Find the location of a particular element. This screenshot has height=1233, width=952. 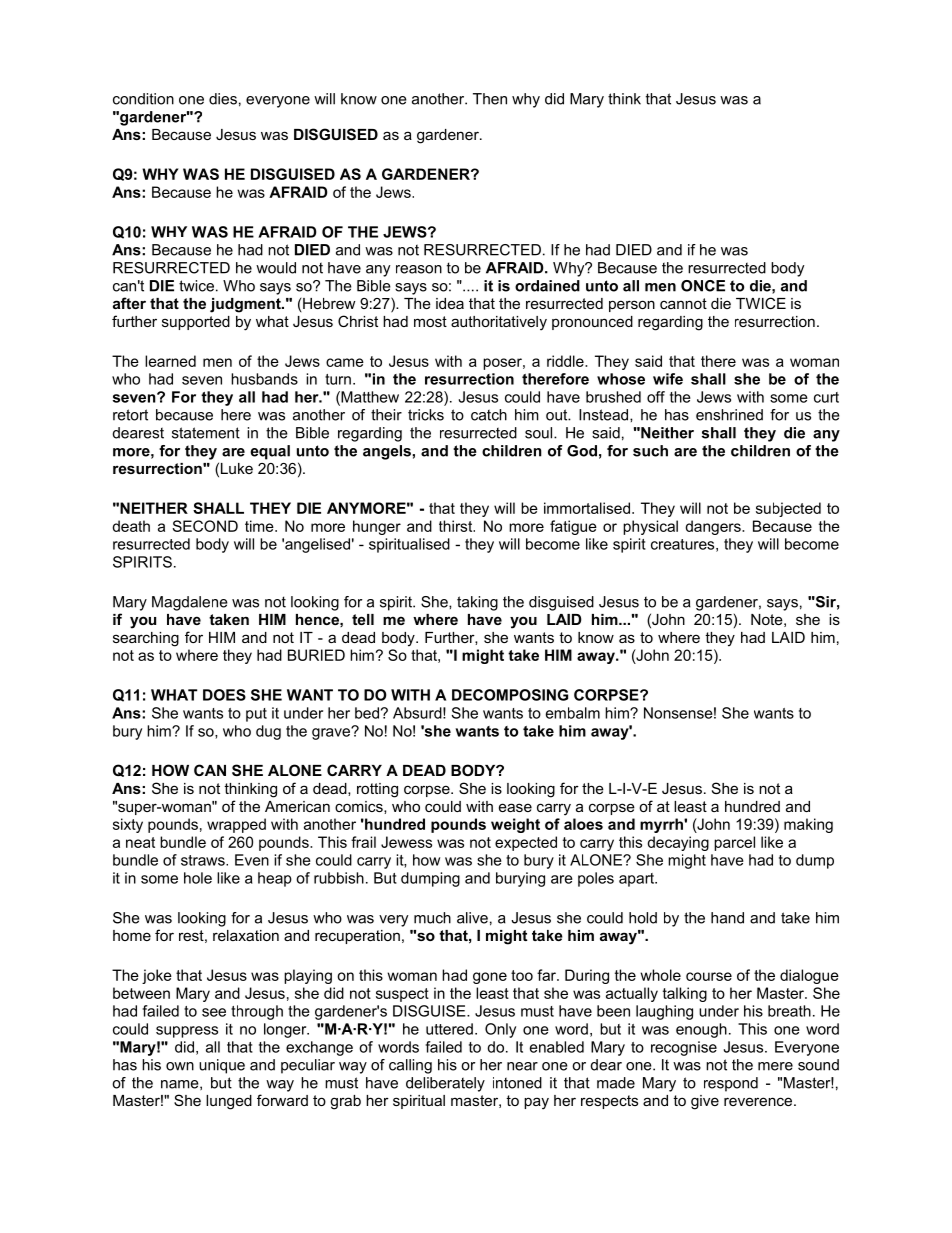

ONCE is located at coordinates (703, 286).
